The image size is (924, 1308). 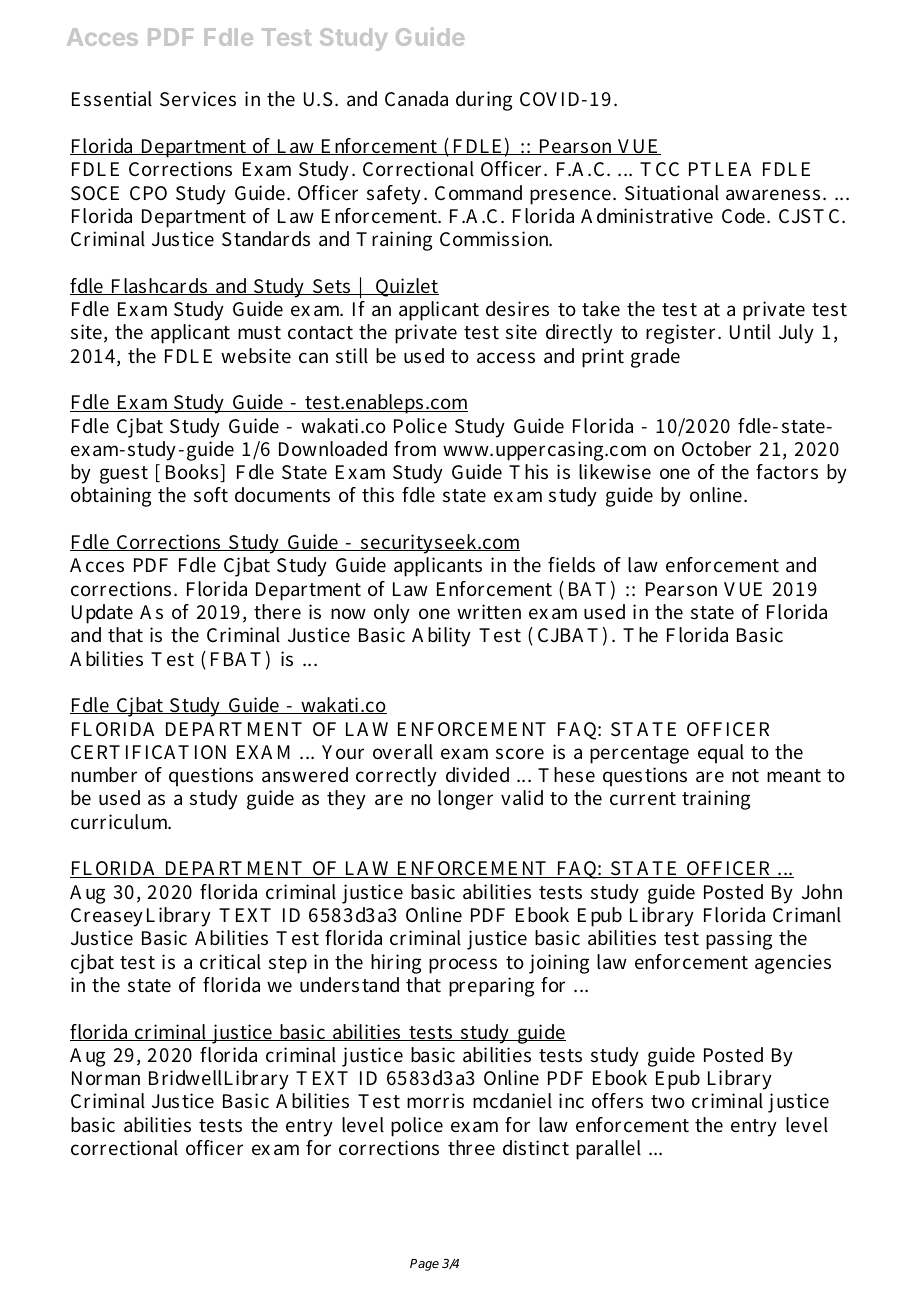 I want to click on parallel, so click(x=608, y=1150).
